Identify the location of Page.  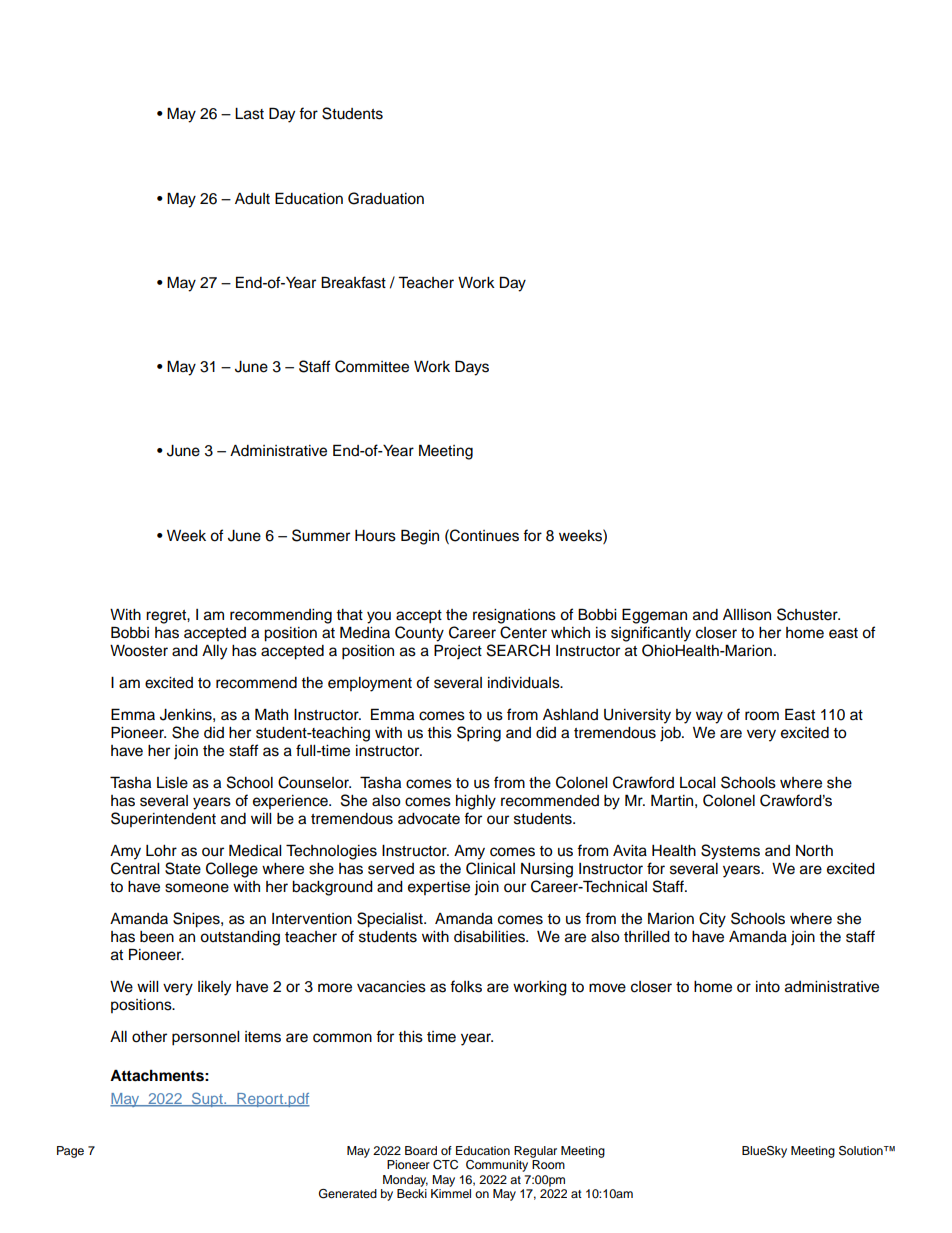
(70, 1152).
